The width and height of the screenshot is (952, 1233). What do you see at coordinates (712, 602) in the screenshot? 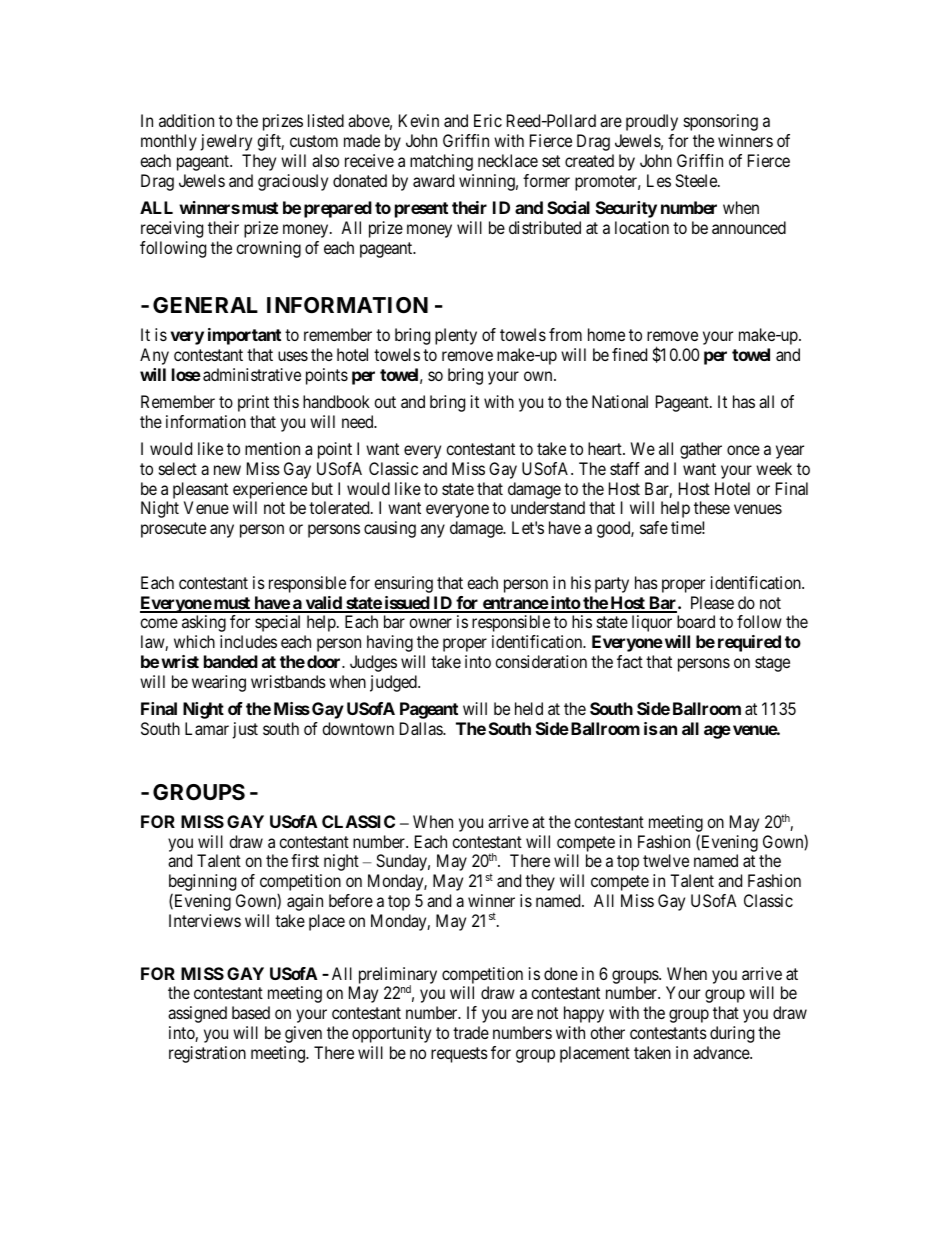
I see `Please` at bounding box center [712, 602].
